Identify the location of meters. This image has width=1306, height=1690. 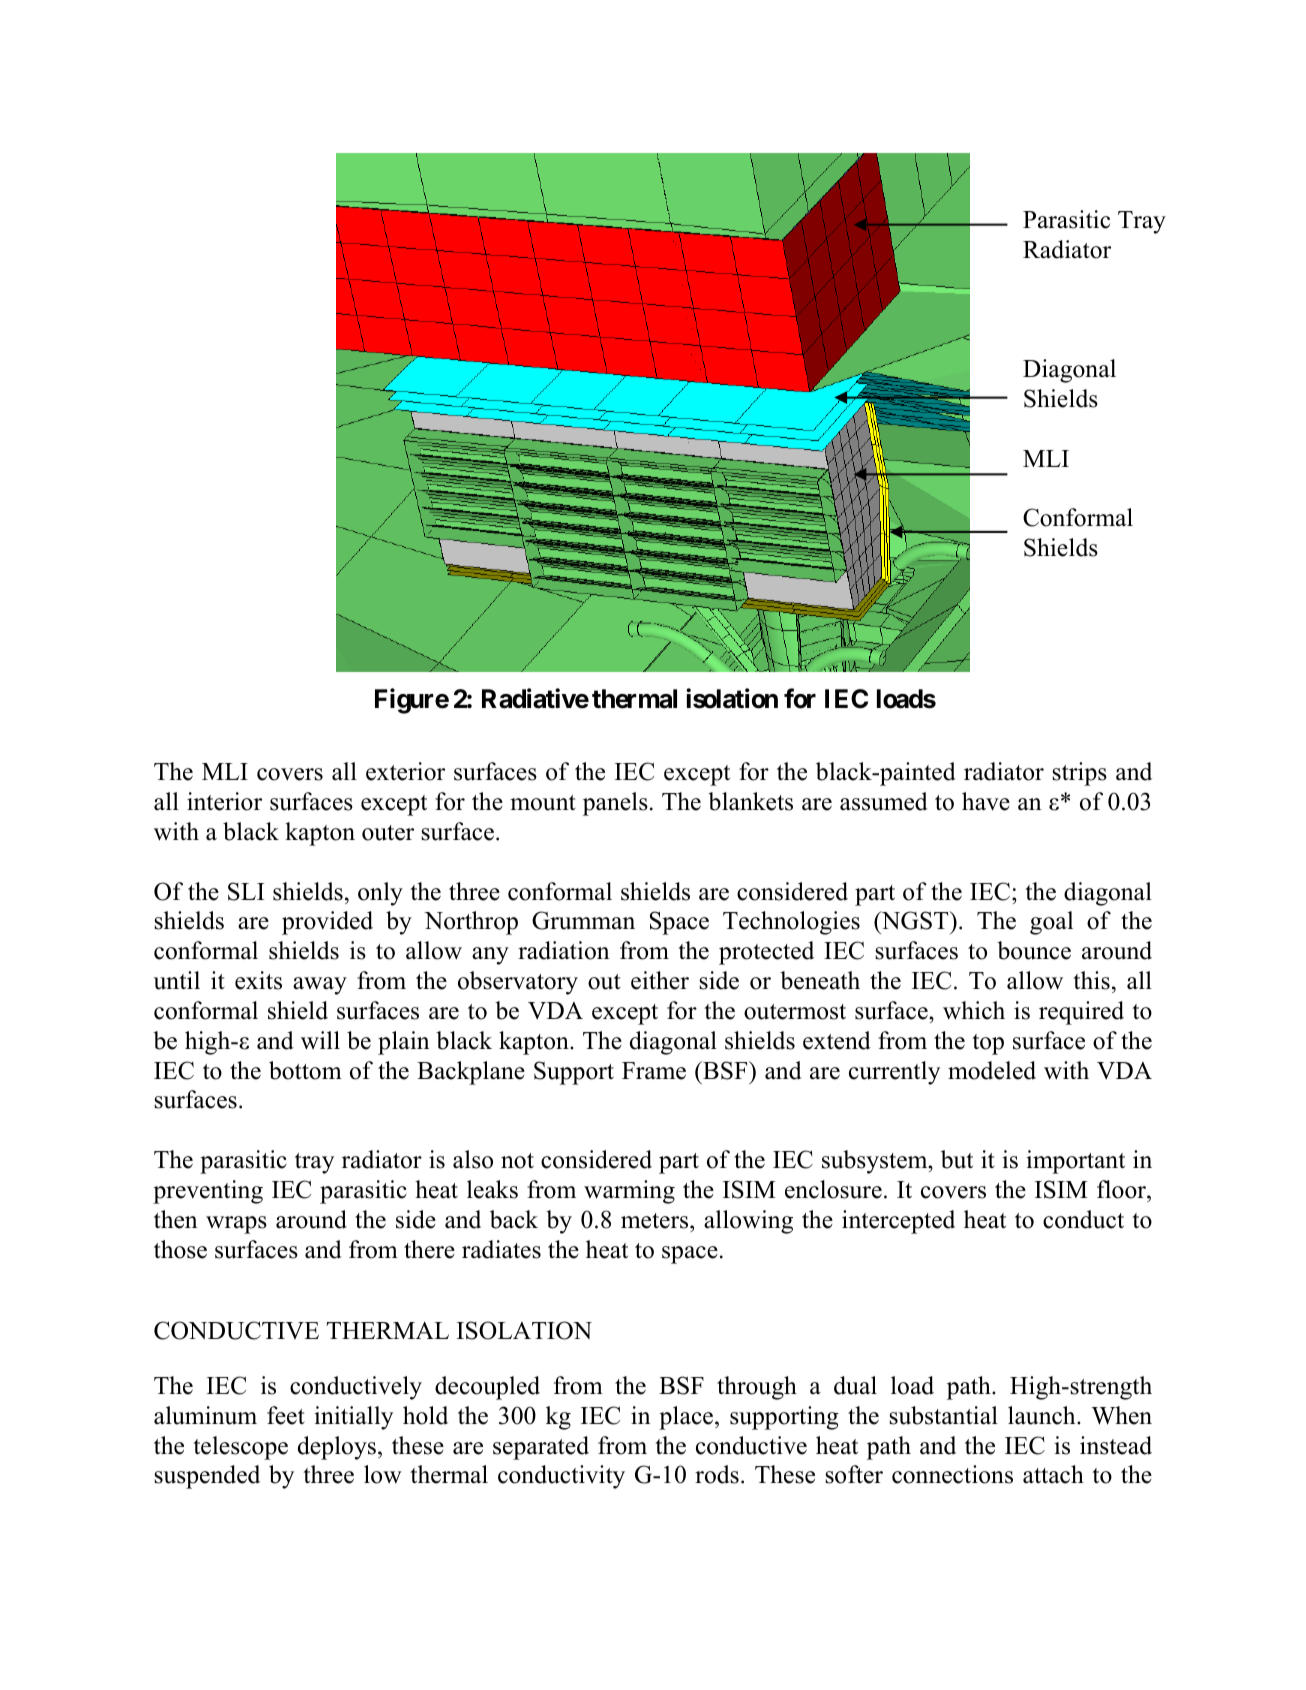
(656, 1221).
